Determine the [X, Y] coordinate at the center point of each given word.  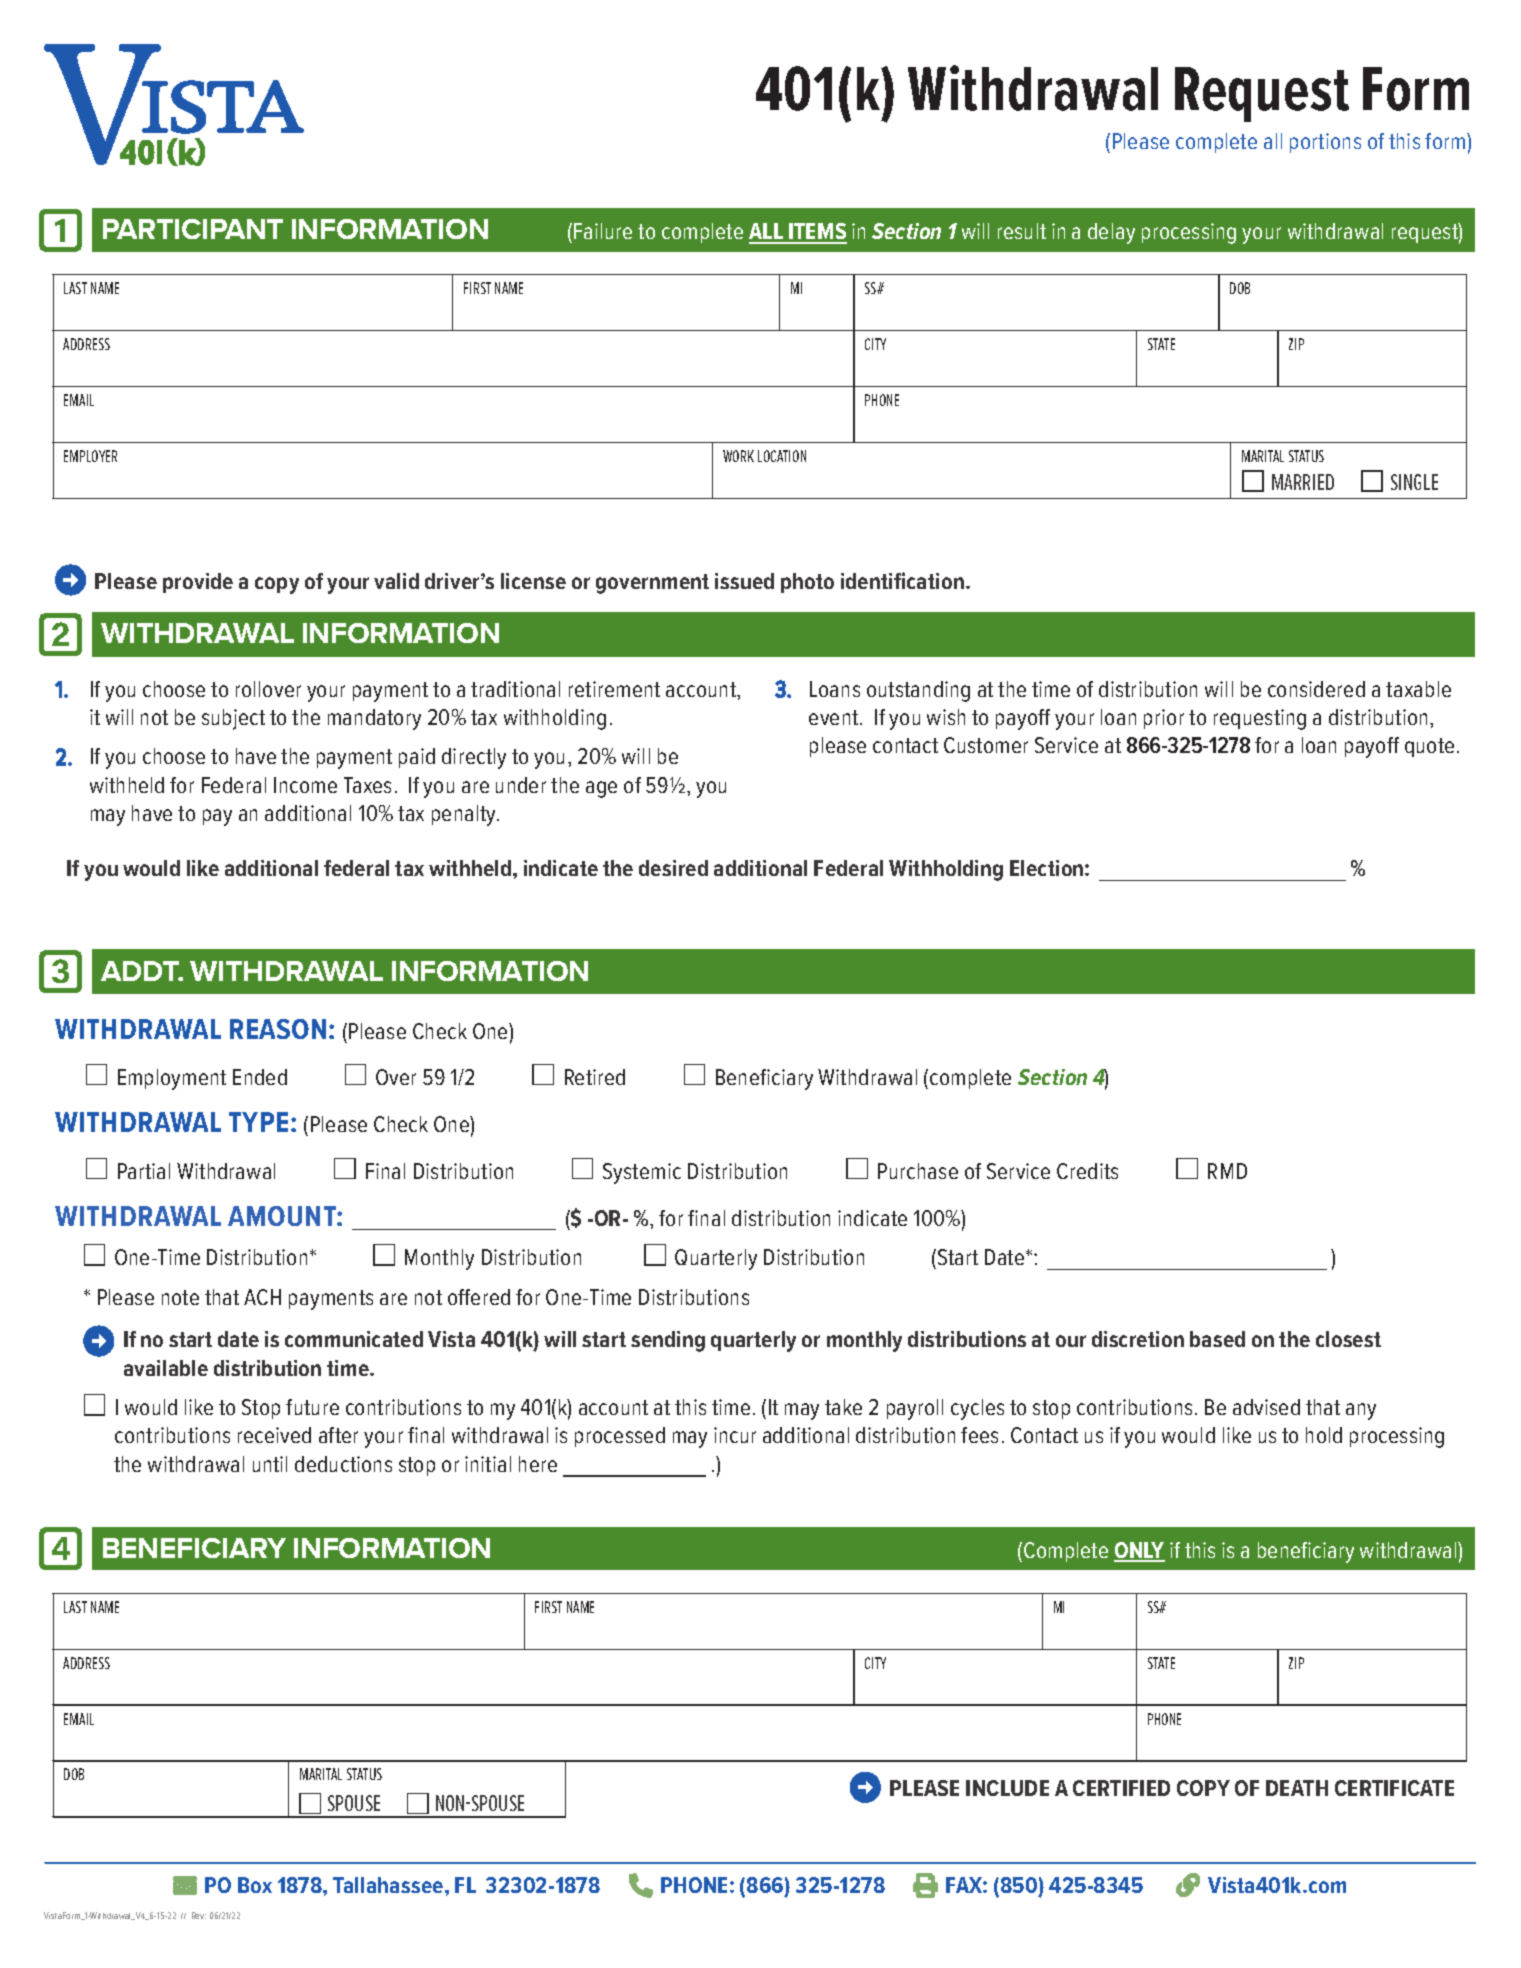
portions [1325, 143]
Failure [603, 231]
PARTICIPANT [193, 229]
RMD [1227, 1171]
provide [198, 583]
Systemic [642, 1173]
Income [305, 785]
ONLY [1139, 1551]
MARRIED [1303, 482]
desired [673, 868]
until [270, 1464]
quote [1429, 747]
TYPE [258, 1122]
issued [744, 581]
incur [735, 1435]
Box [255, 1885]
